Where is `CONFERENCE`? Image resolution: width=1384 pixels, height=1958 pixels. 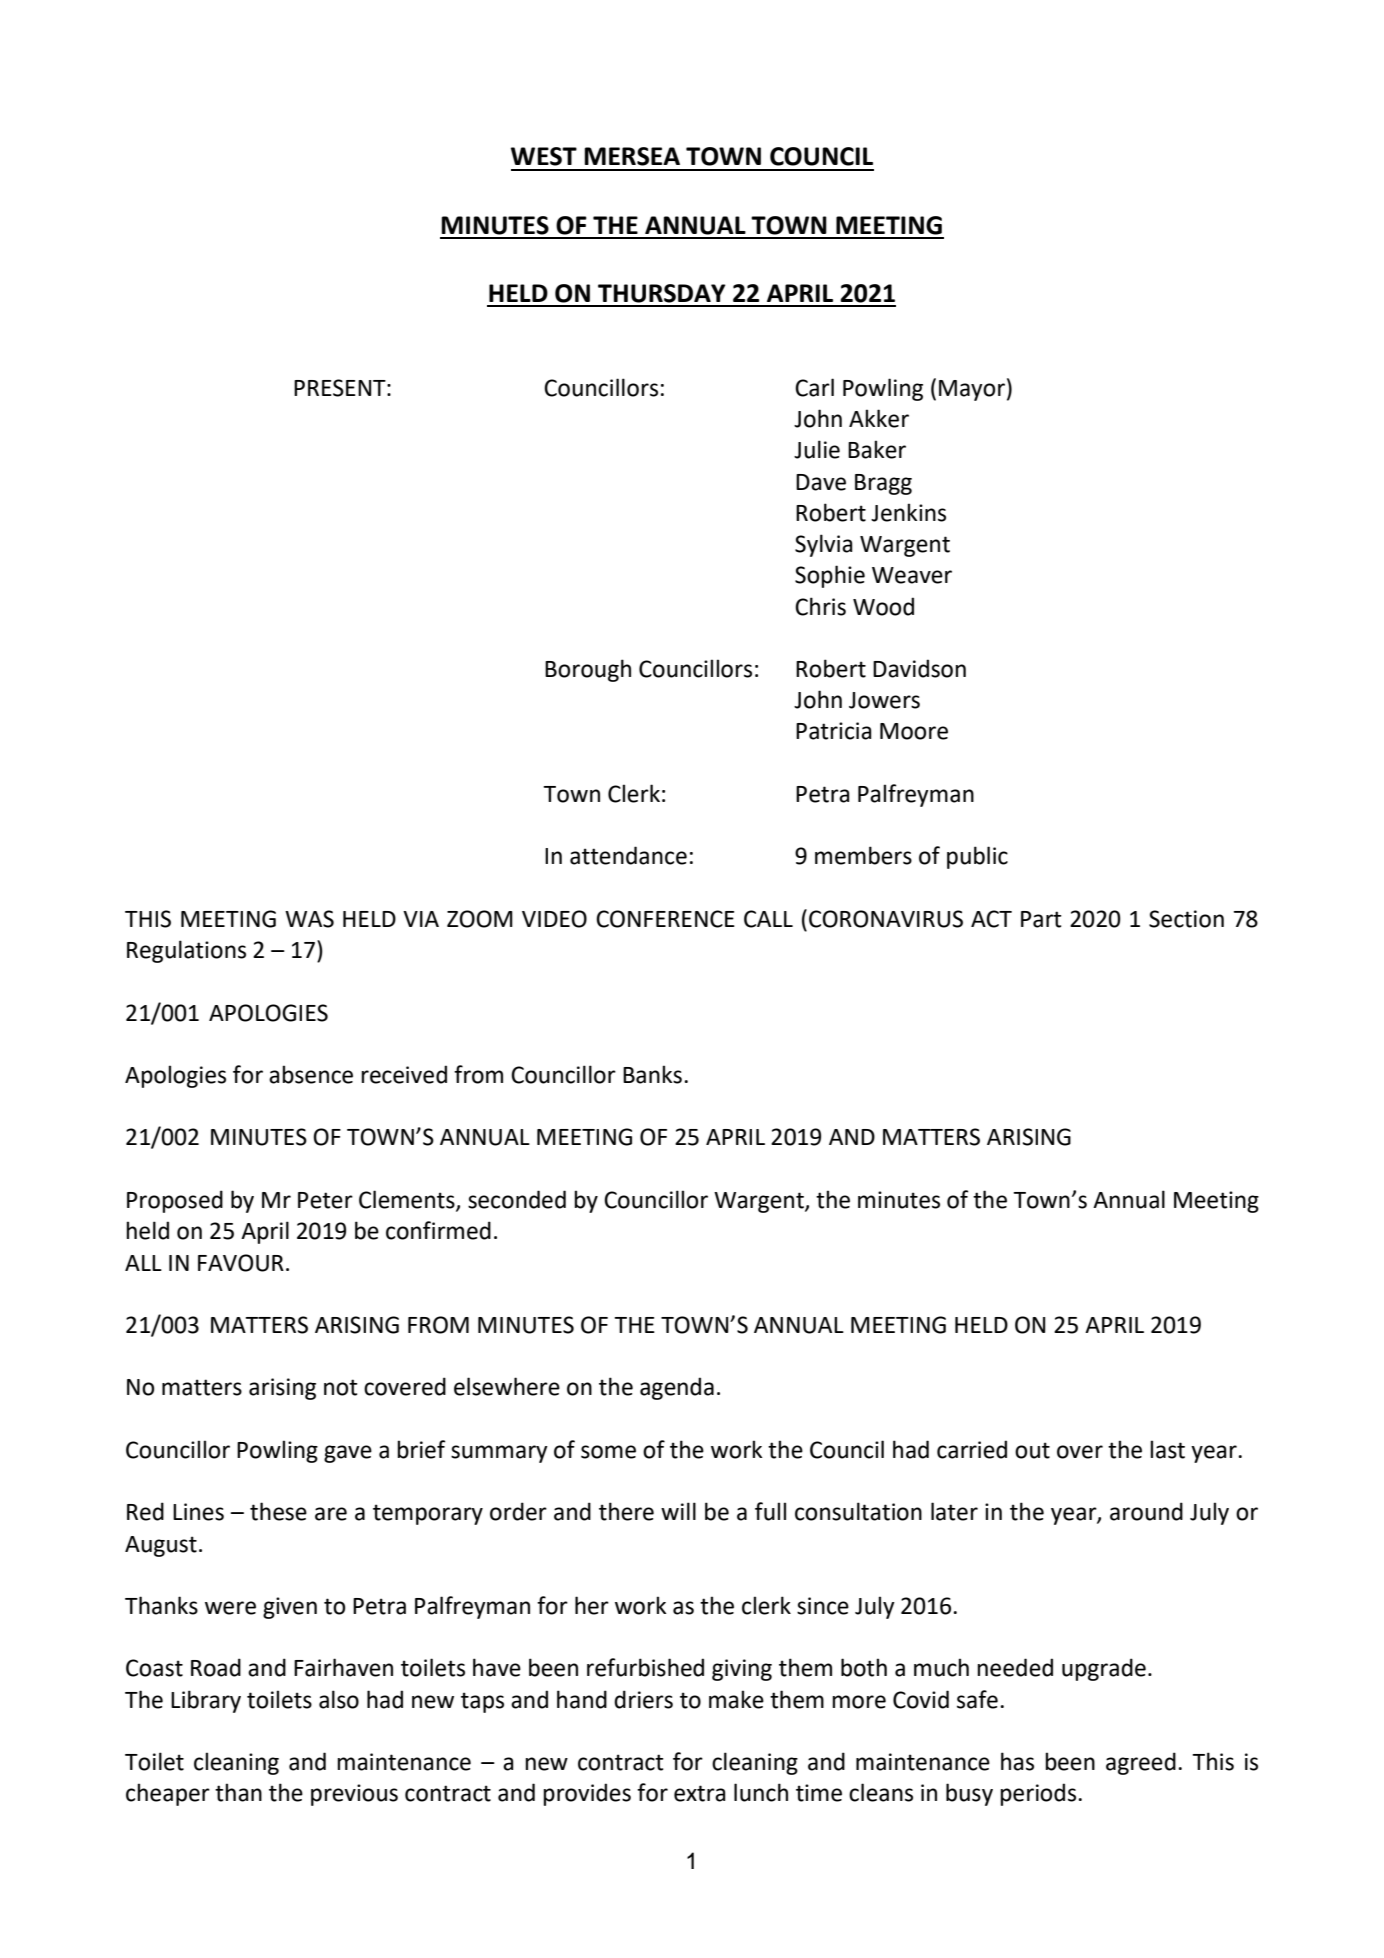
CONFERENCE is located at coordinates (665, 919).
